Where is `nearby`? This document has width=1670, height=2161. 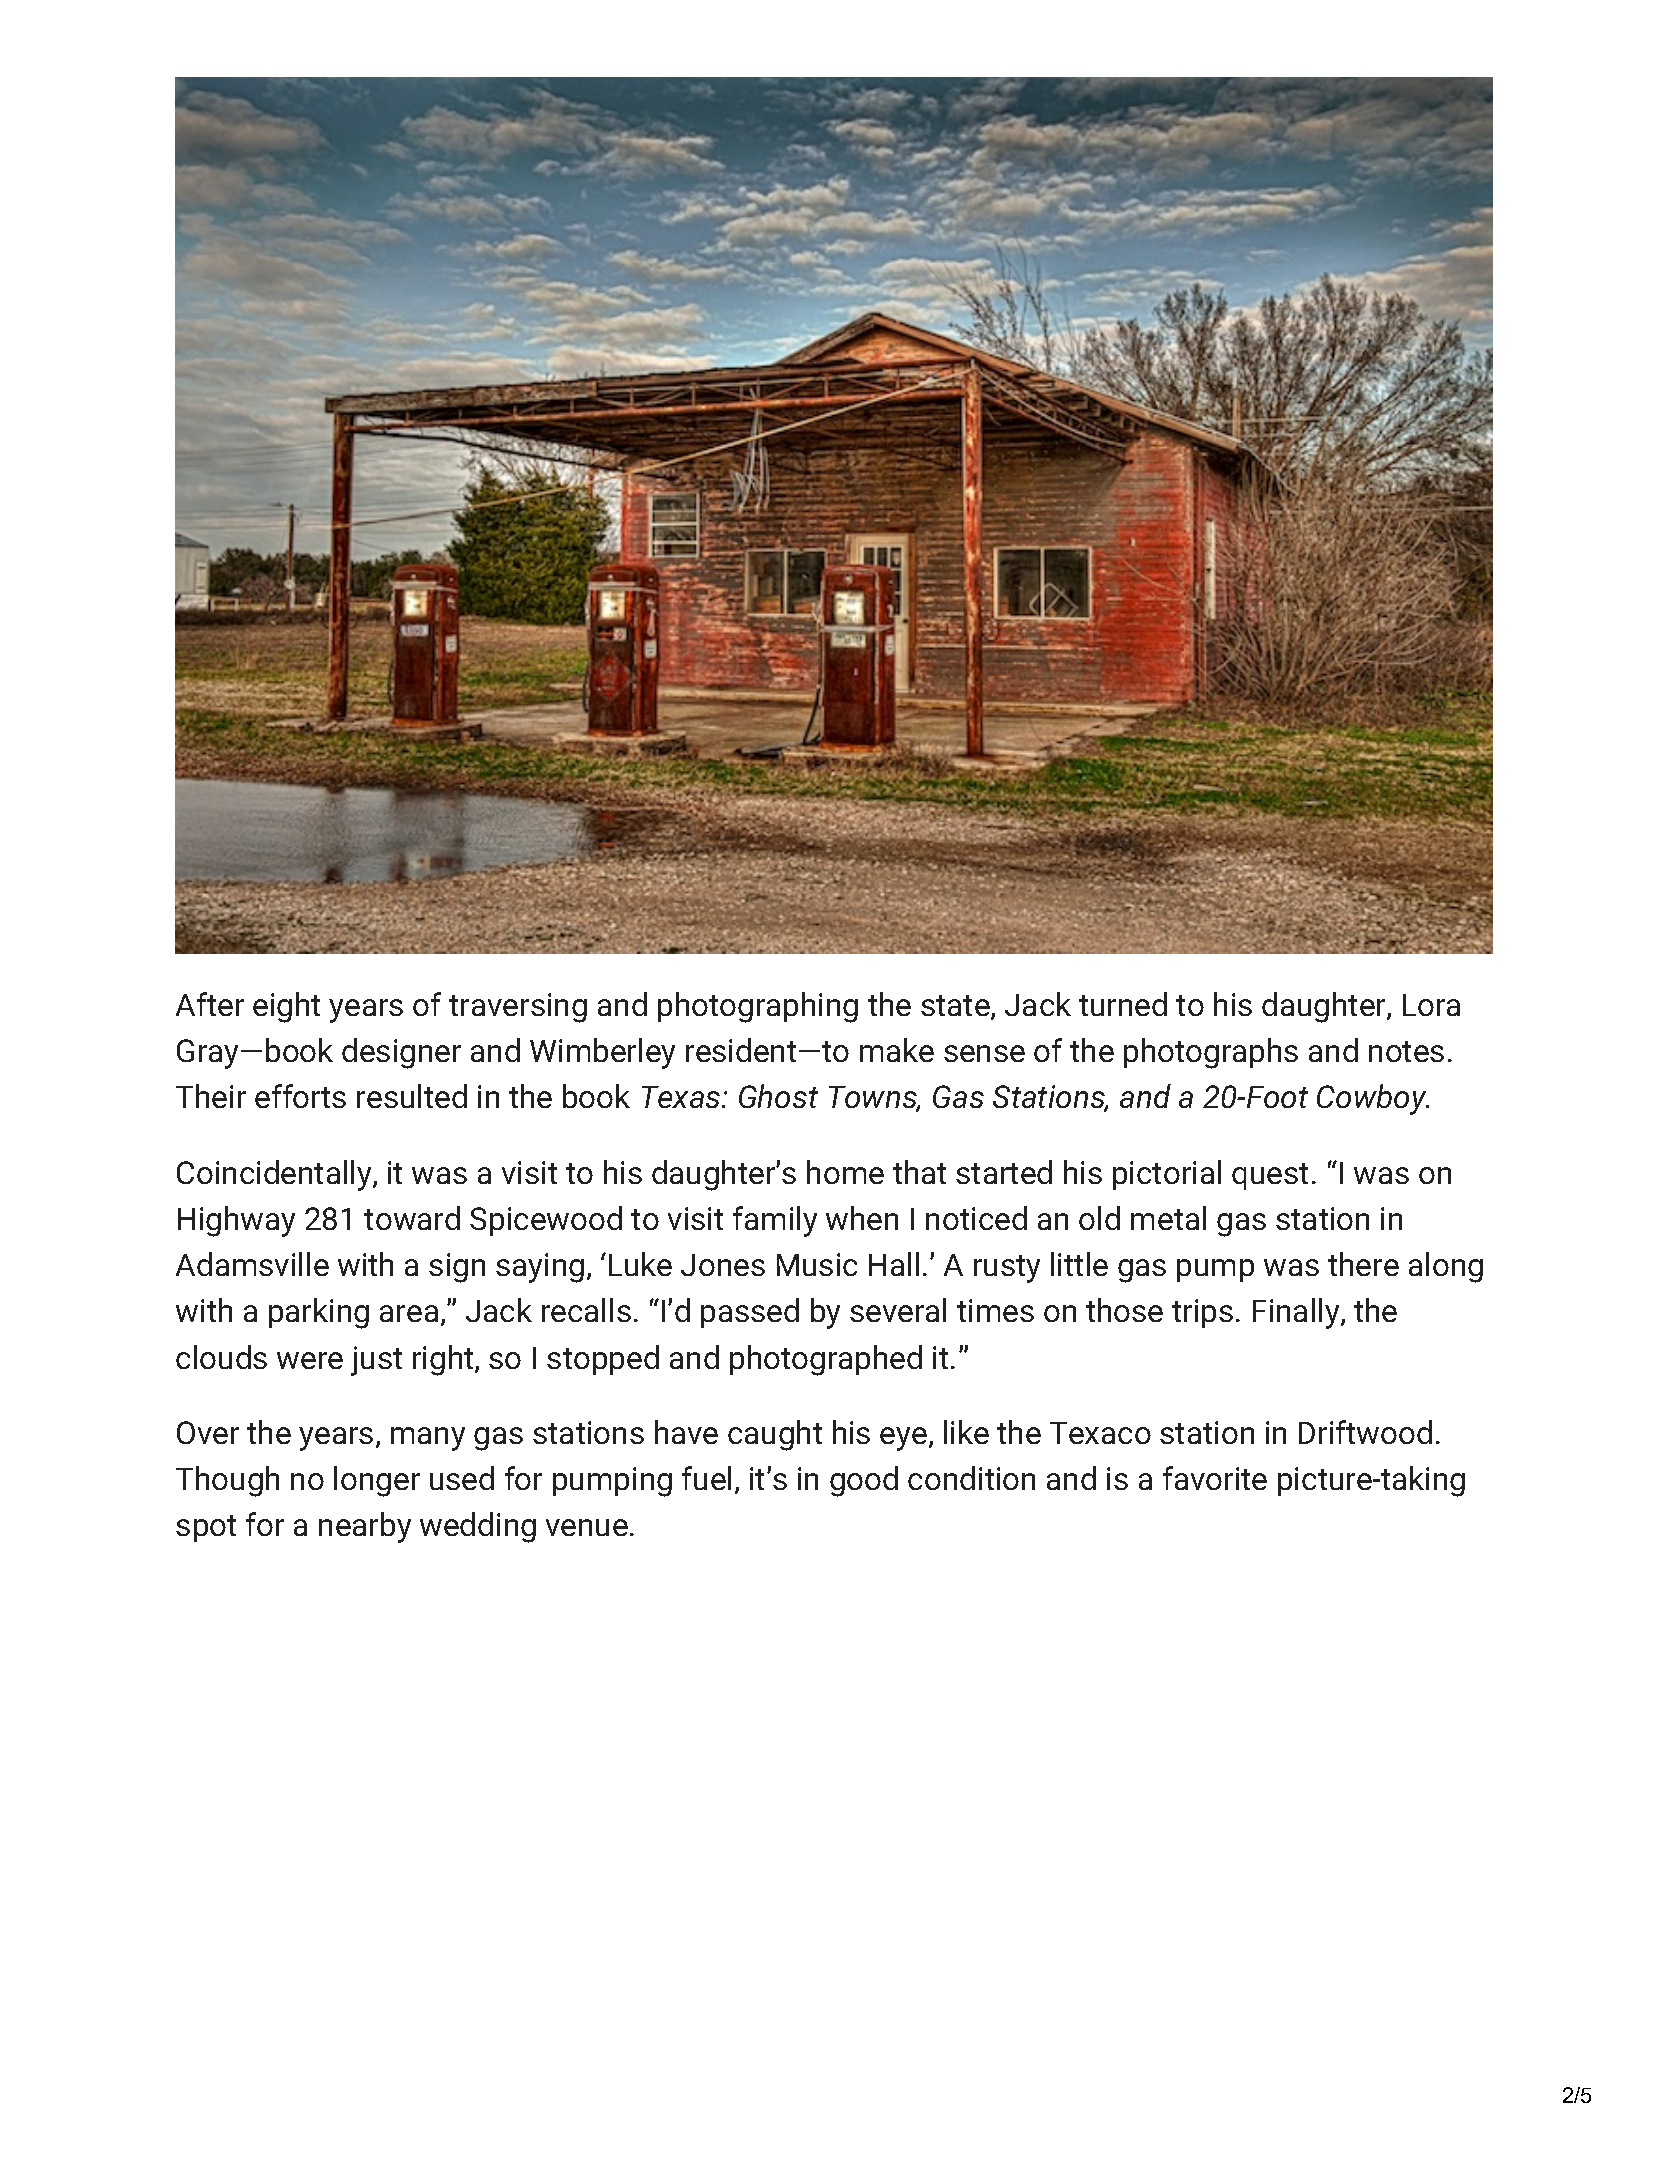 nearby is located at coordinates (365, 1527).
